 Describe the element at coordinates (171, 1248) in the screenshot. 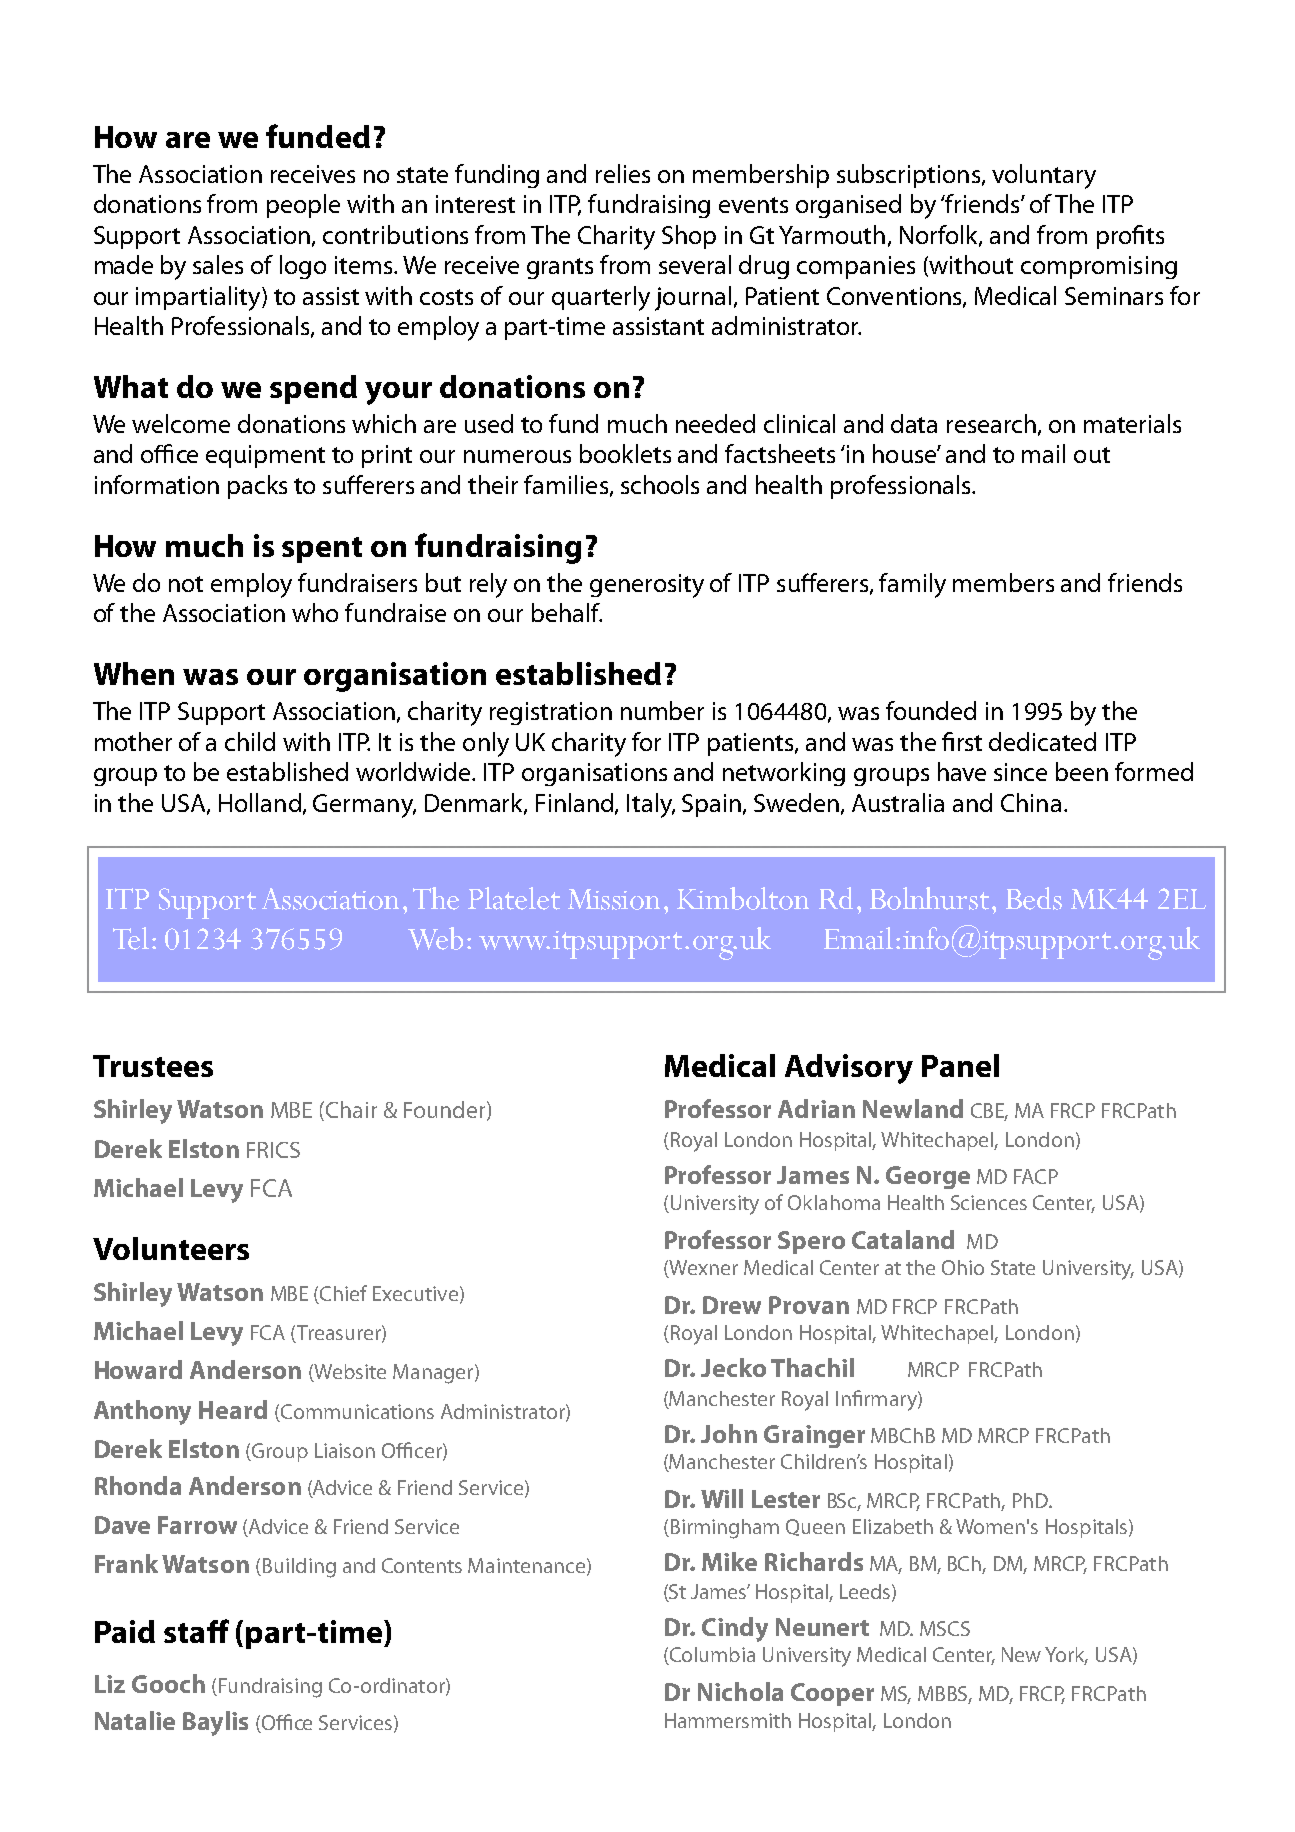

I see `Volunteers` at that location.
